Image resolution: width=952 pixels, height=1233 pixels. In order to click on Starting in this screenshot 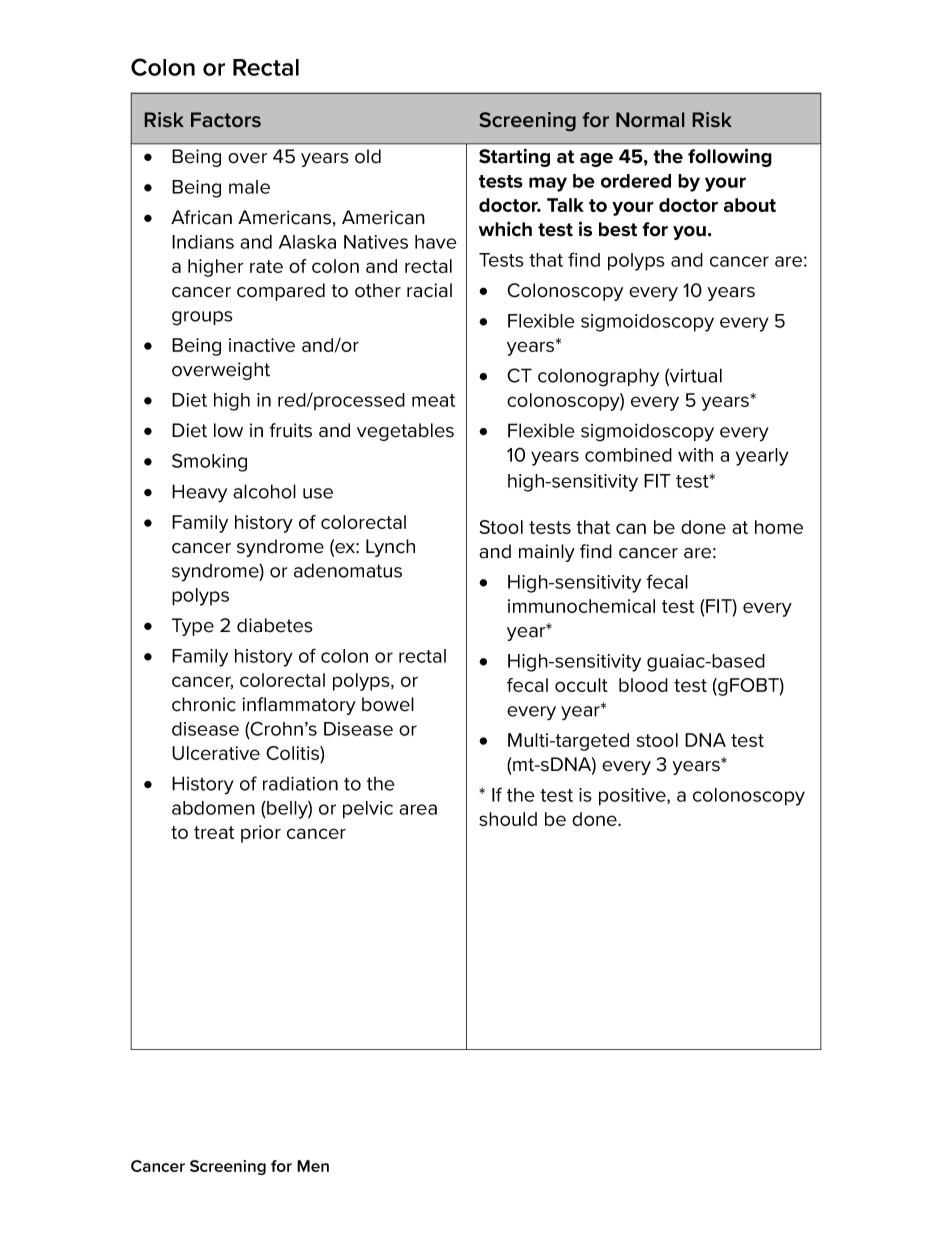, I will do `click(514, 157)`.
